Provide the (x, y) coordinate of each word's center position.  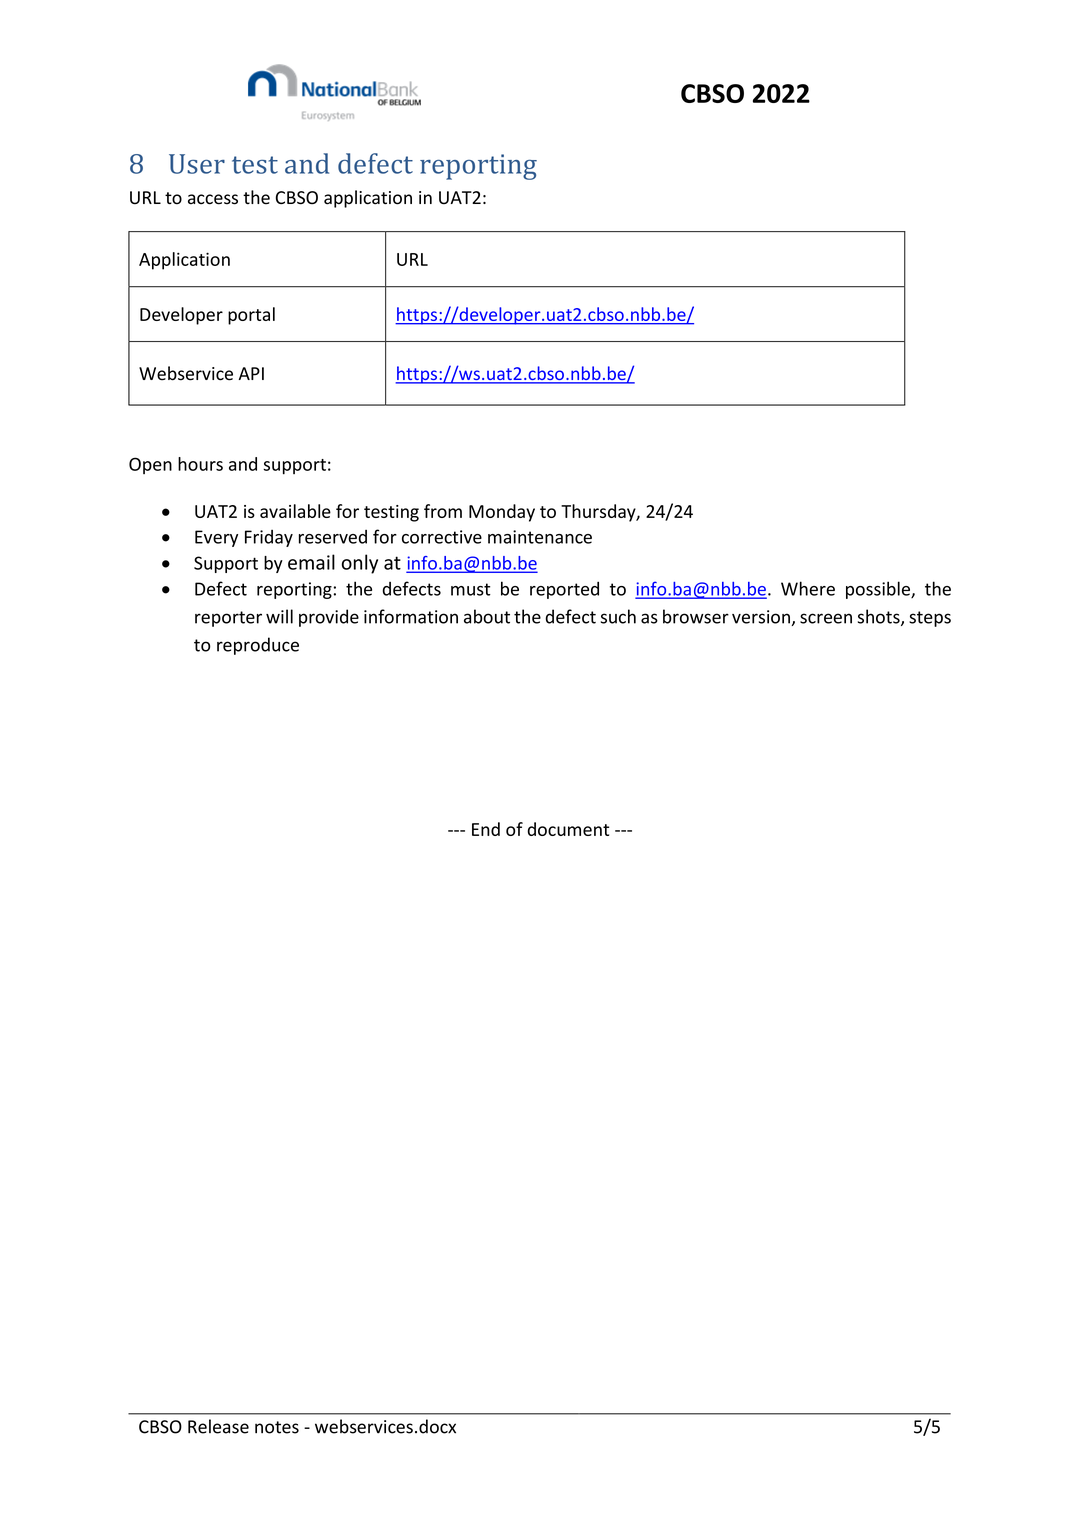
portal (251, 316)
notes (277, 1427)
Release (218, 1426)
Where (808, 588)
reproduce (258, 646)
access (213, 199)
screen (826, 618)
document (568, 829)
